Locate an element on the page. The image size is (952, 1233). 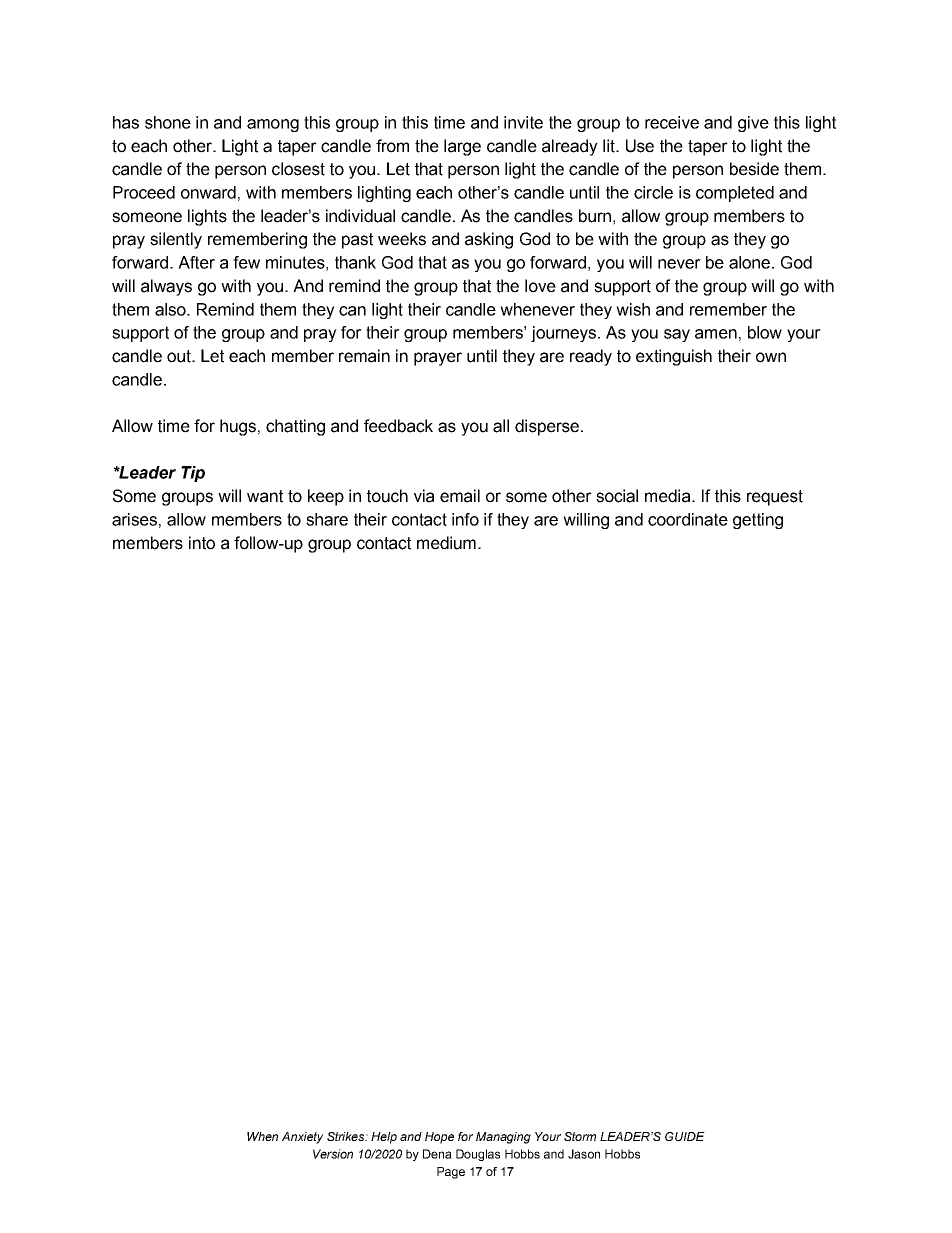
extinguish is located at coordinates (674, 357).
